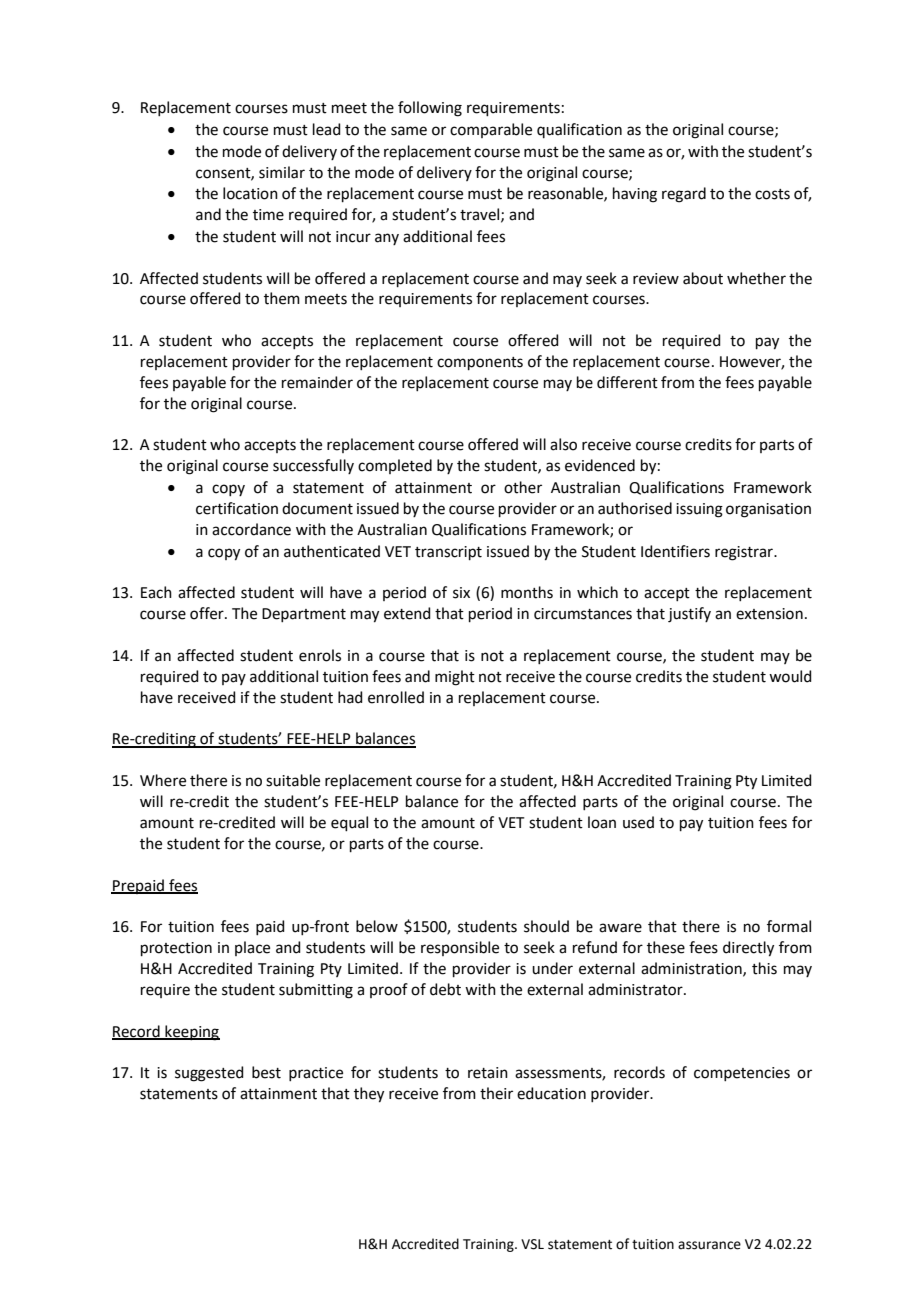  I want to click on regard, so click(684, 195).
